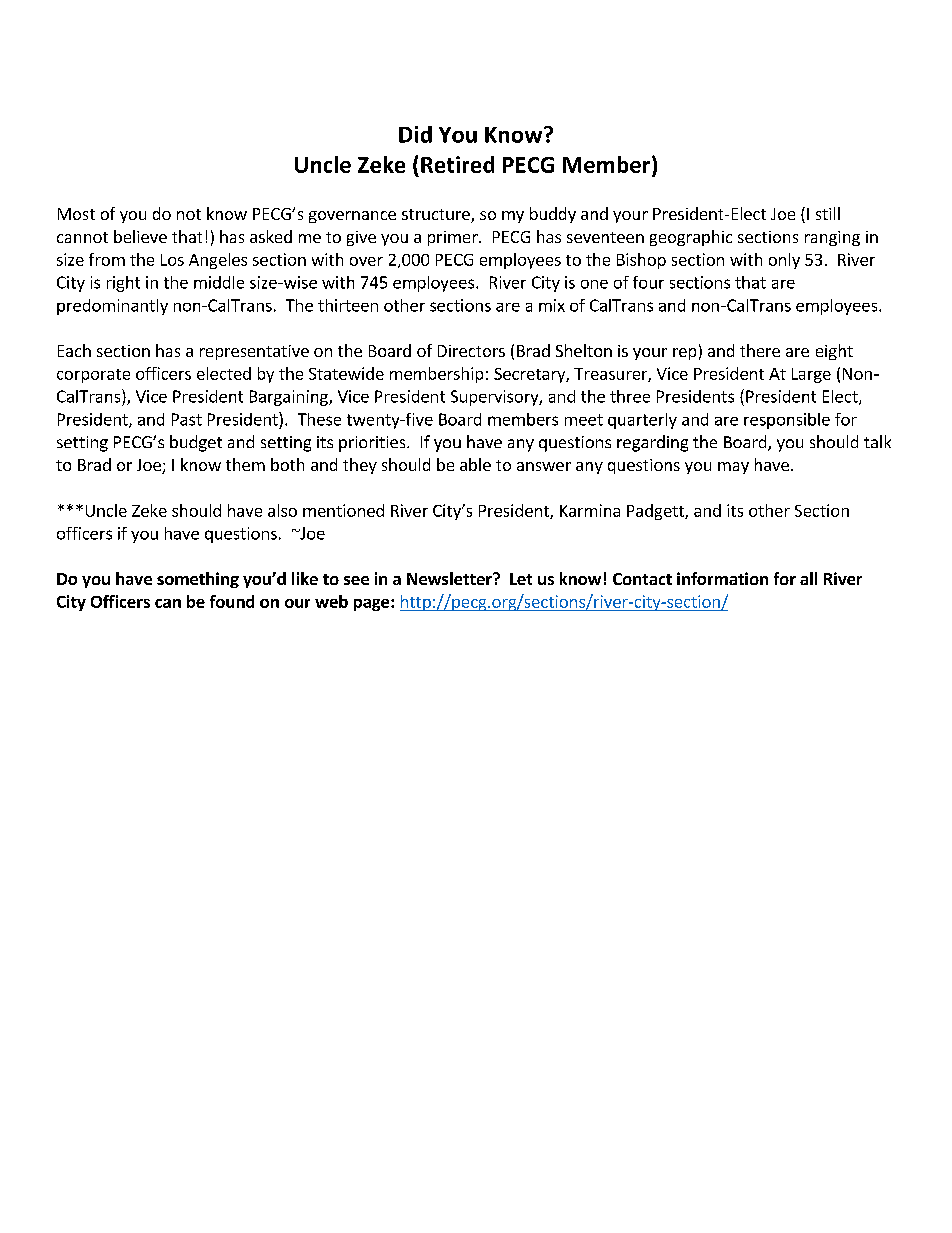 This screenshot has height=1233, width=952. Describe the element at coordinates (811, 375) in the screenshot. I see `Large` at that location.
